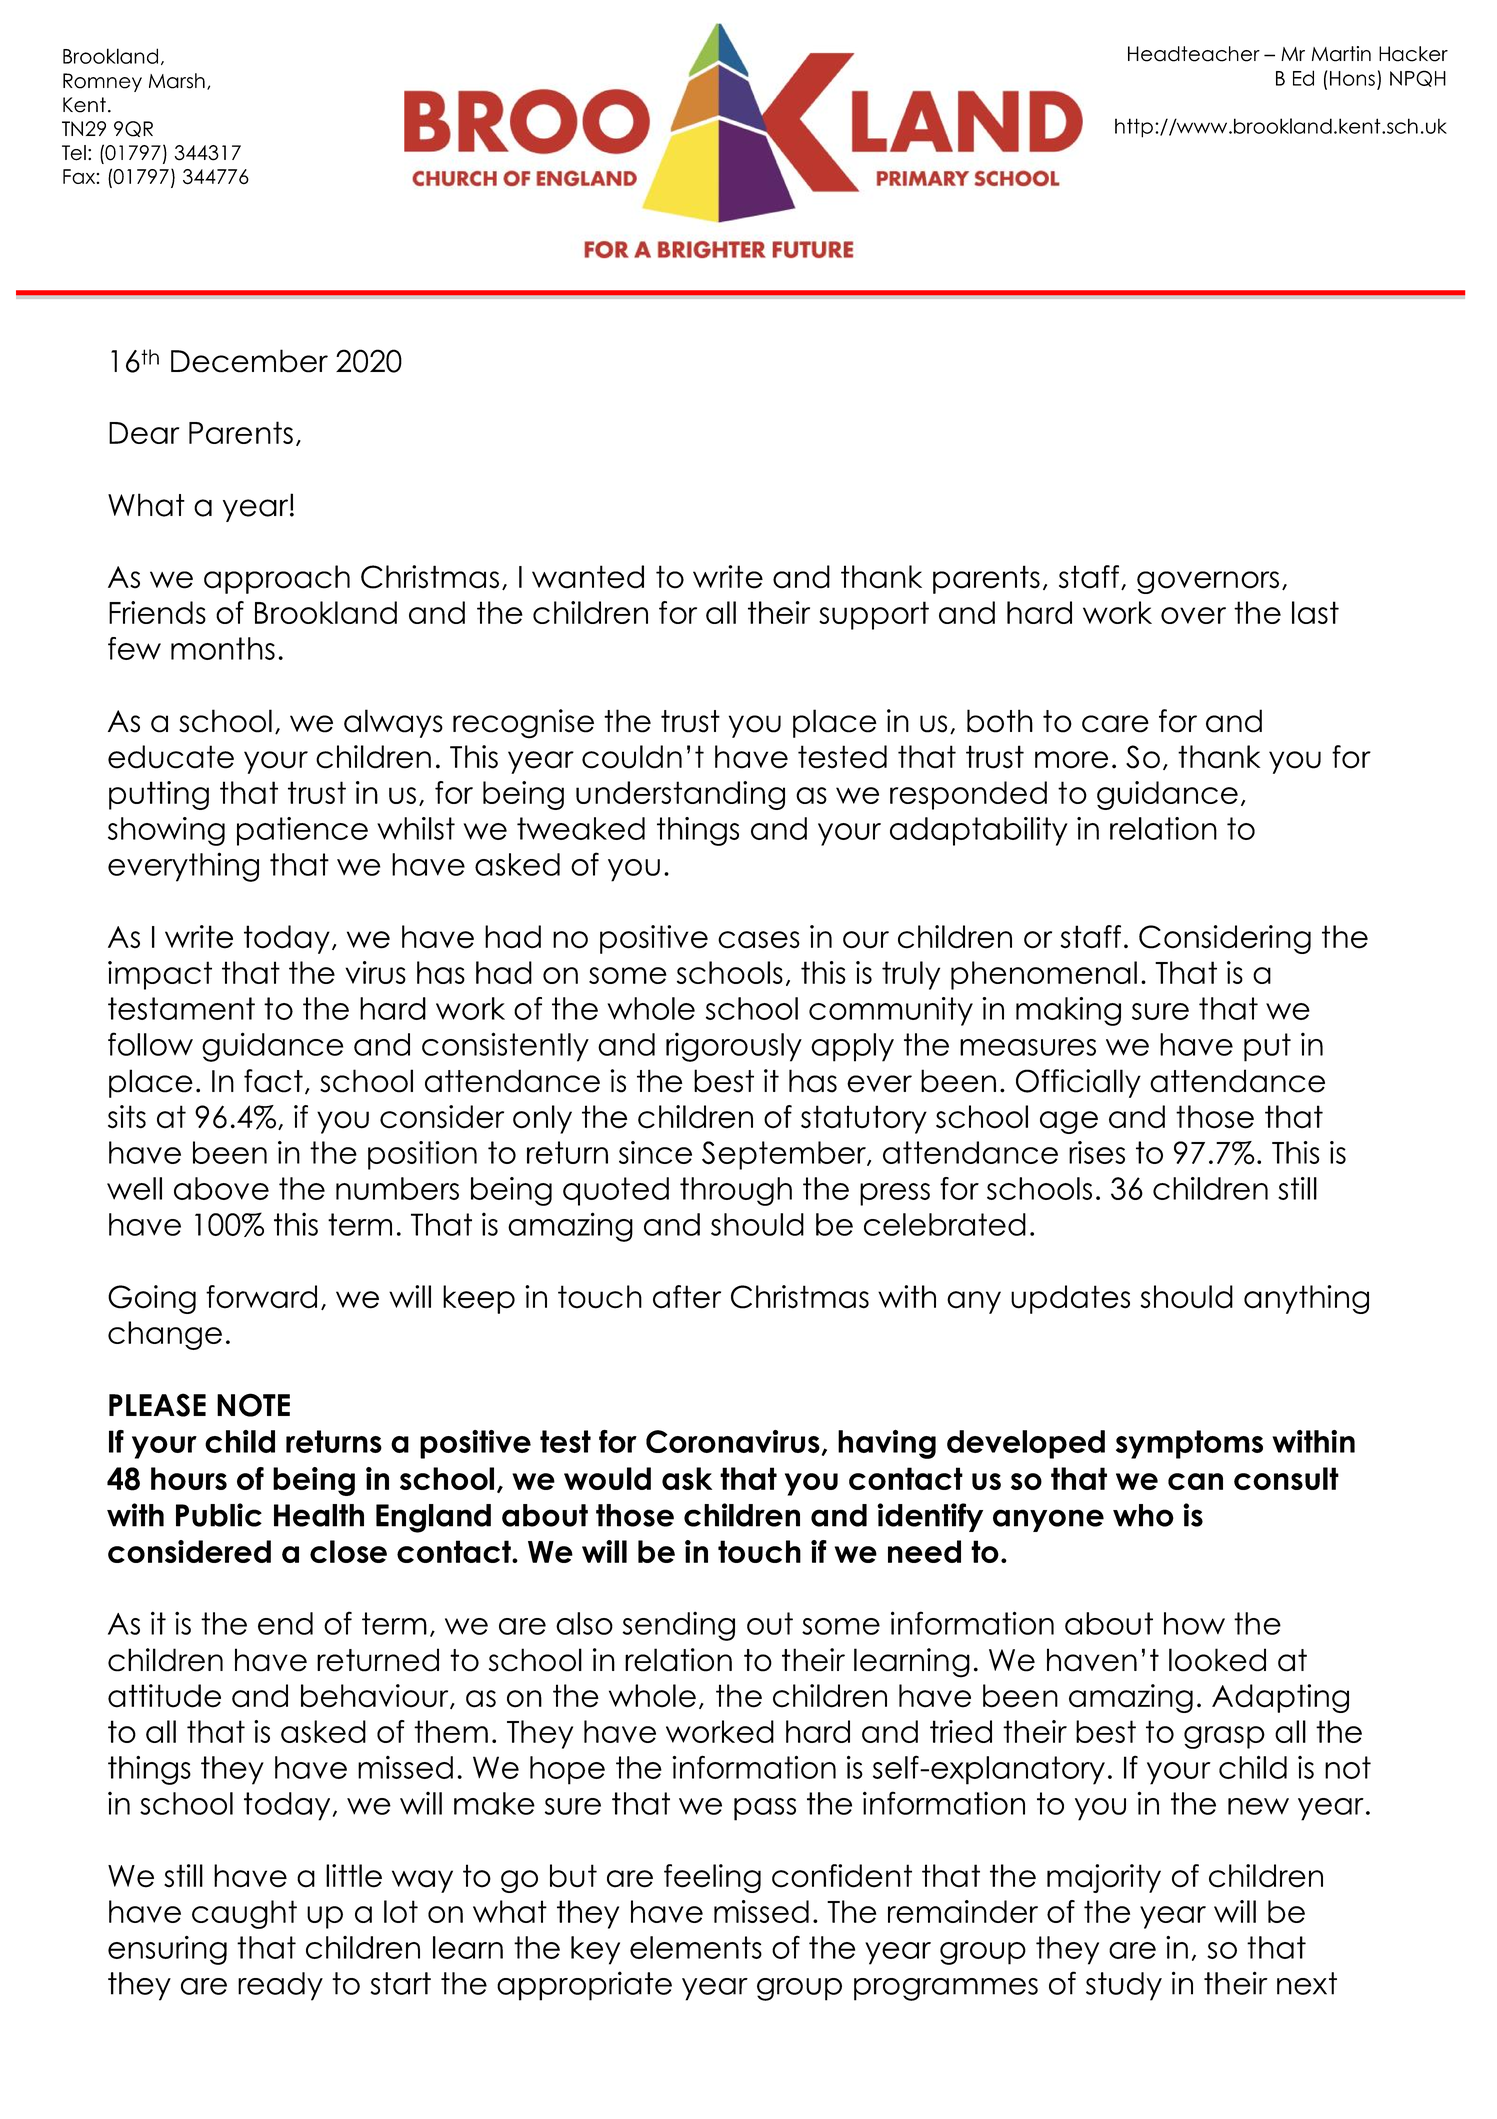 This page has height=2119, width=1497. Describe the element at coordinates (687, 1297) in the page. I see `after` at that location.
